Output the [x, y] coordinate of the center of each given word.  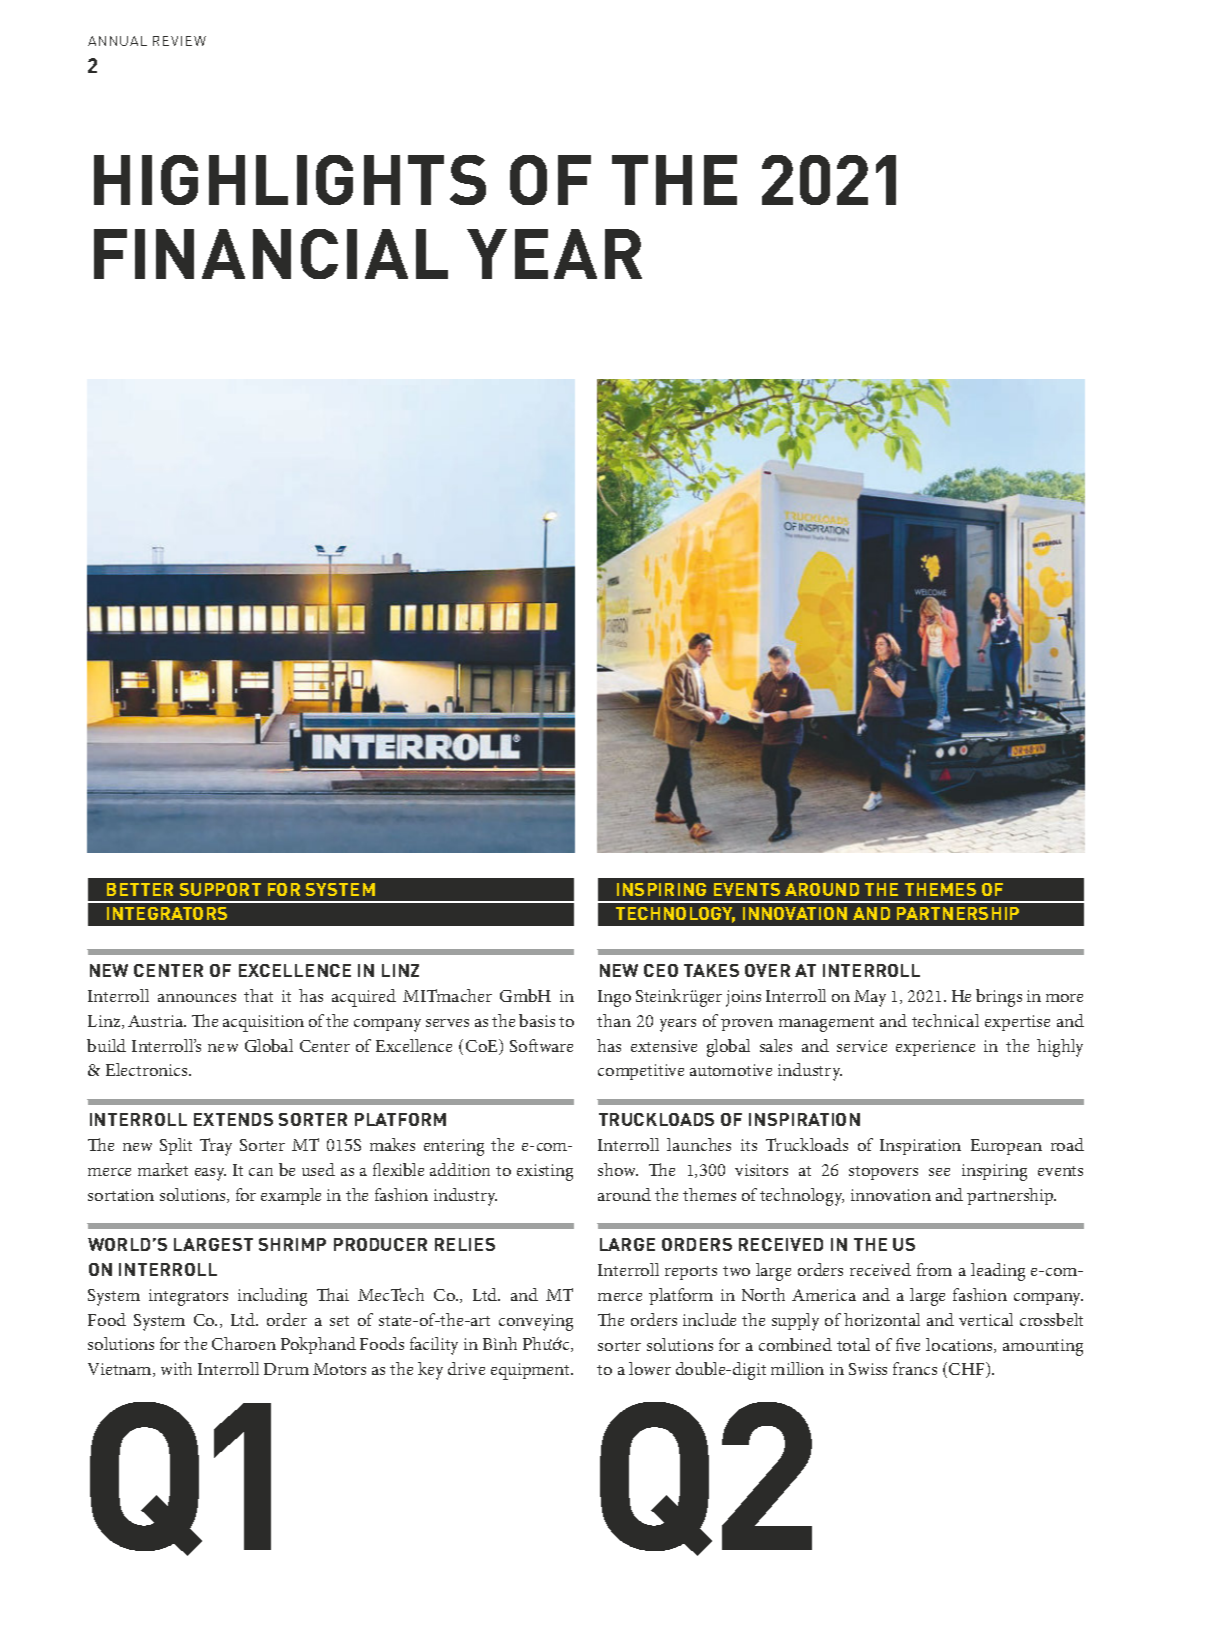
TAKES [711, 970]
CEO [661, 970]
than [614, 1020]
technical [945, 1020]
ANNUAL [117, 41]
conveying [536, 1322]
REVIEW [179, 41]
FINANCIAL [271, 254]
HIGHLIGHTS [290, 180]
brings [999, 998]
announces [197, 998]
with [176, 1368]
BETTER [140, 889]
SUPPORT [220, 889]
